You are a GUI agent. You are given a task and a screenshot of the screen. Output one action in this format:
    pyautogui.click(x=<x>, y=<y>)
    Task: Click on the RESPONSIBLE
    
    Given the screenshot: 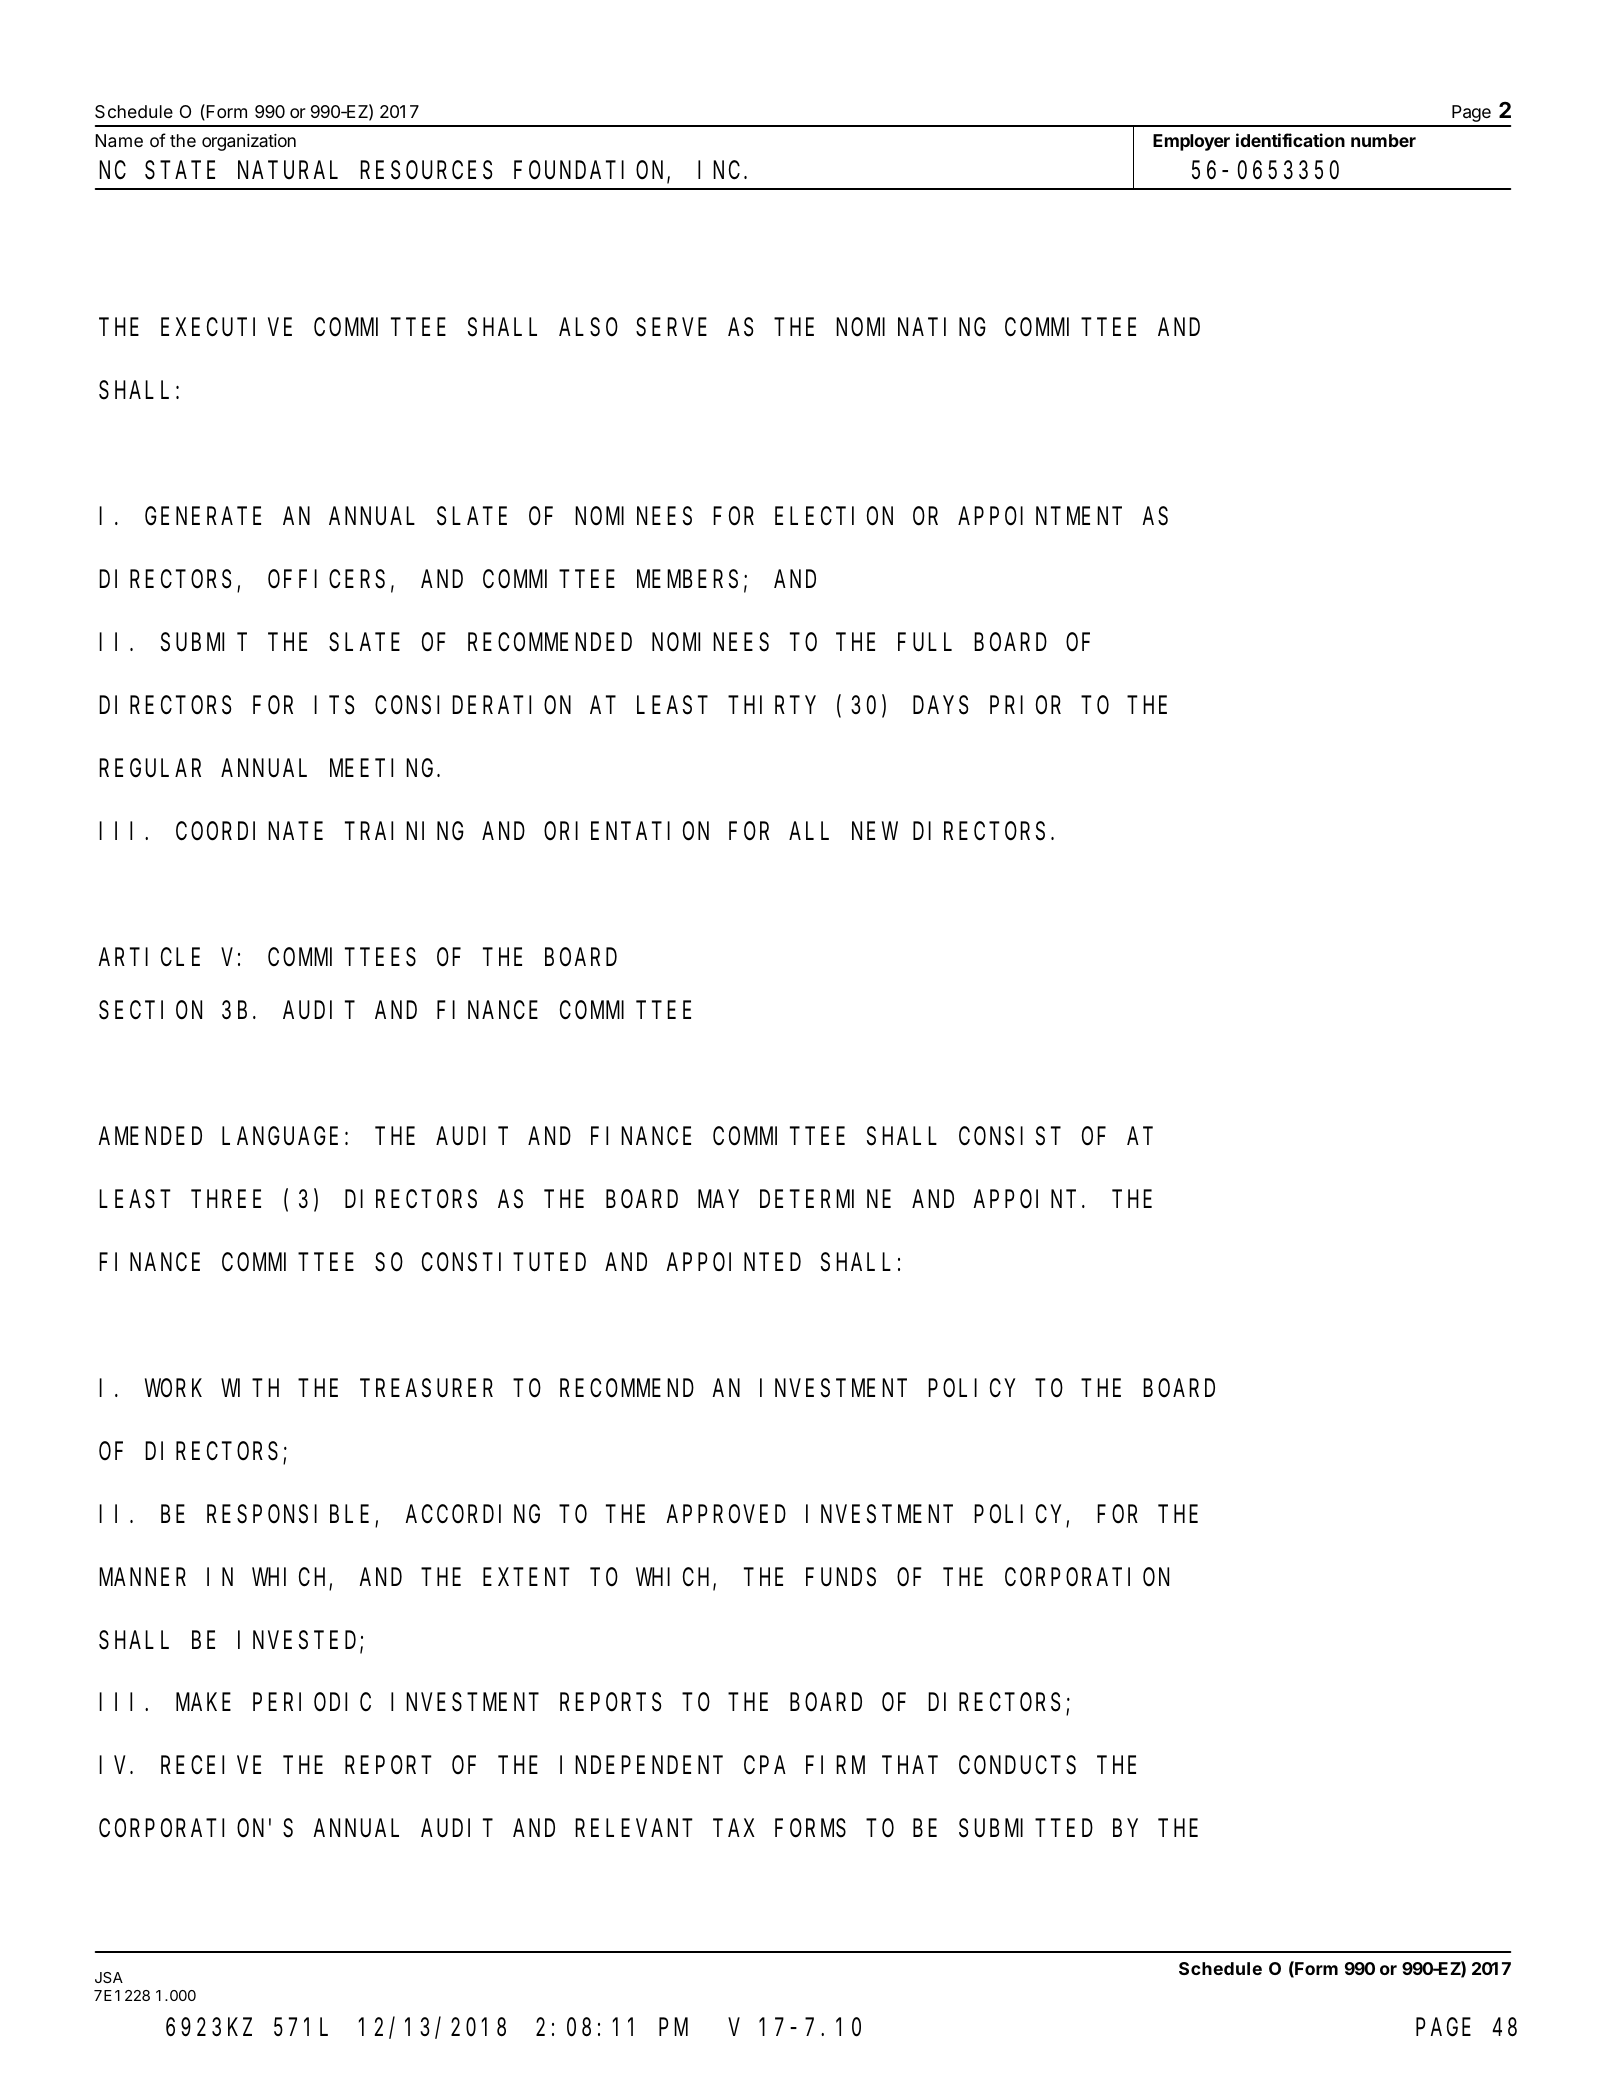 What is the action you would take?
    pyautogui.click(x=288, y=1515)
